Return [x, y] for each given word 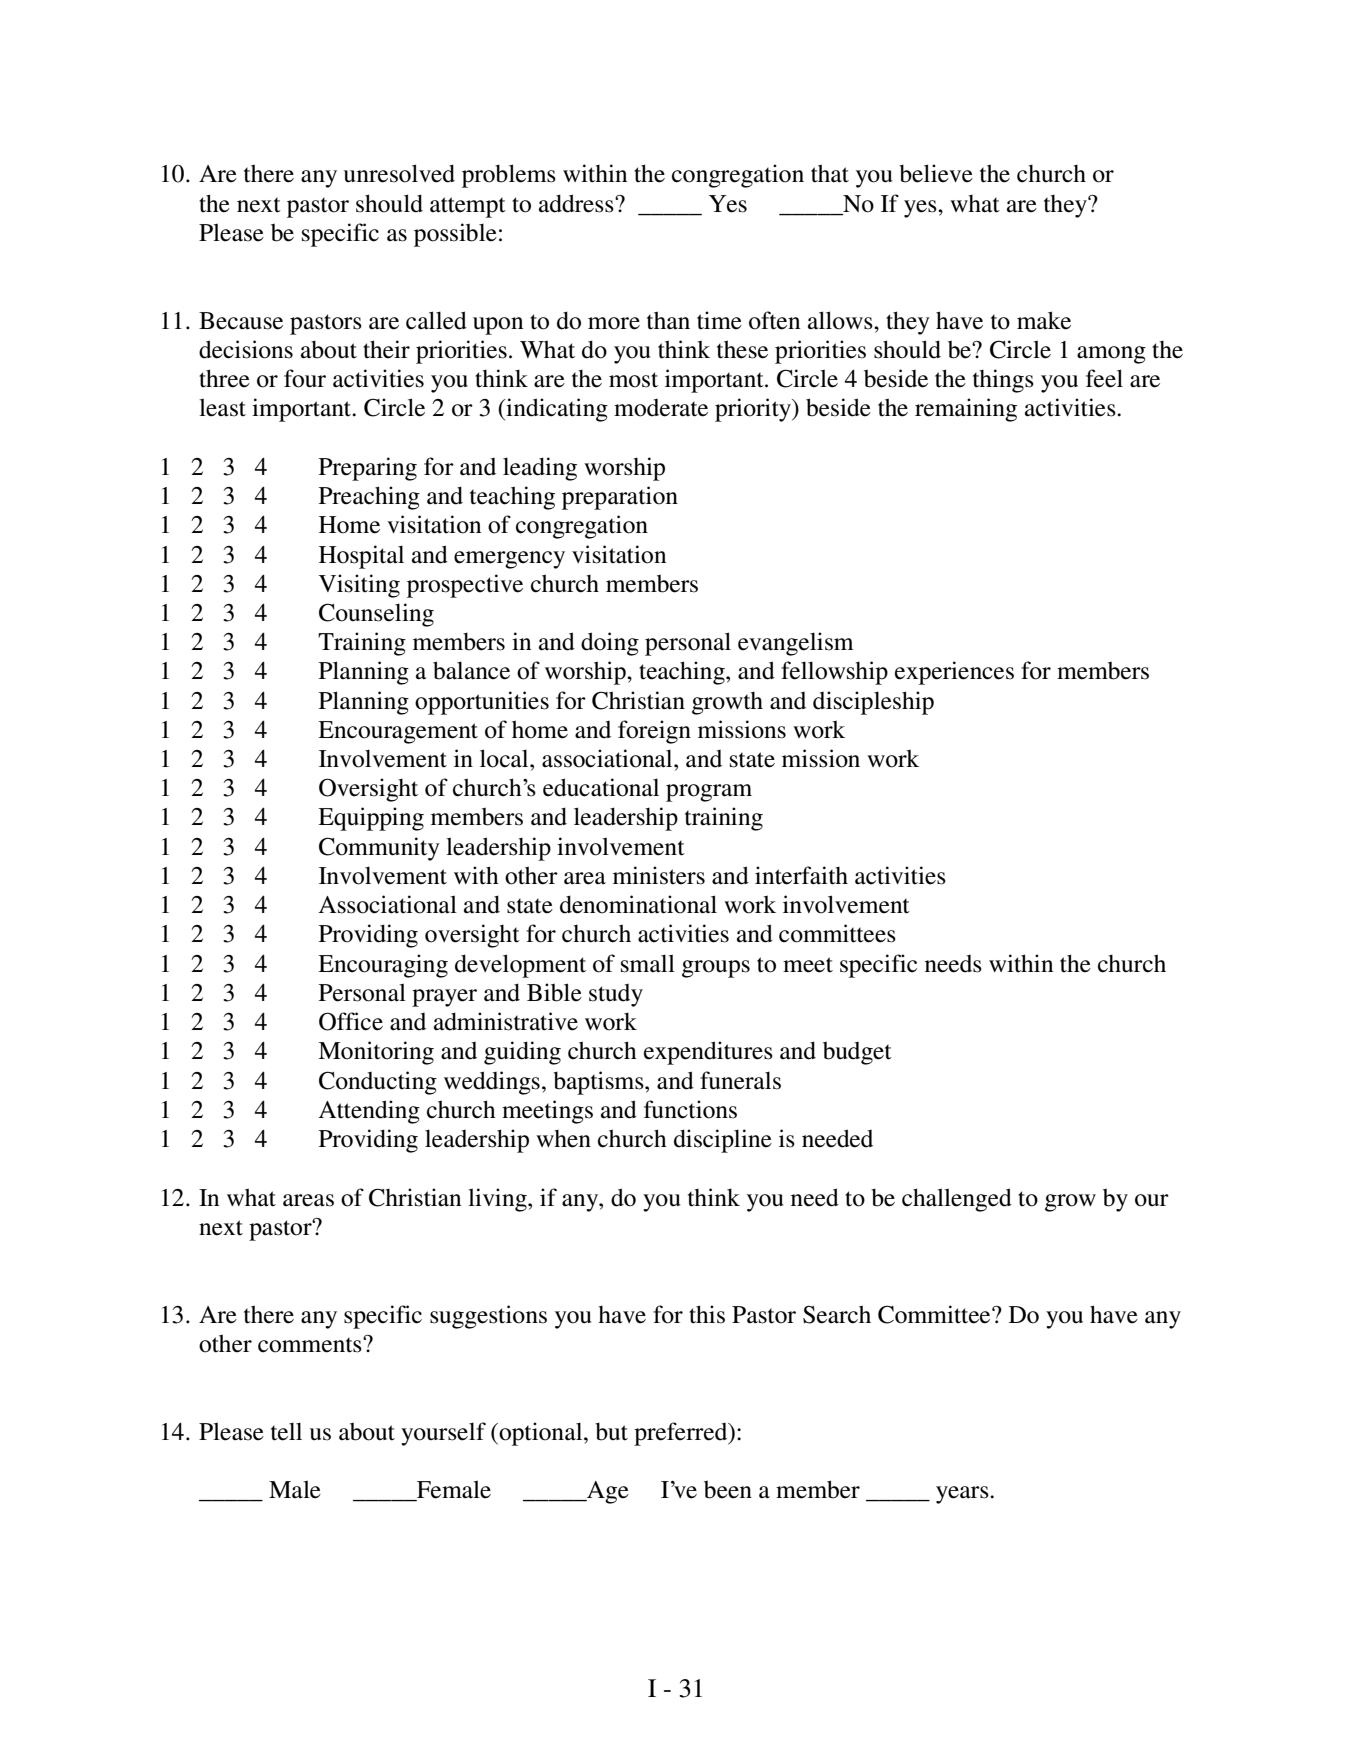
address [577, 203]
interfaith [801, 875]
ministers [659, 875]
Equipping [371, 819]
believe [936, 173]
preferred [682, 1434]
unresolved [399, 173]
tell [286, 1431]
